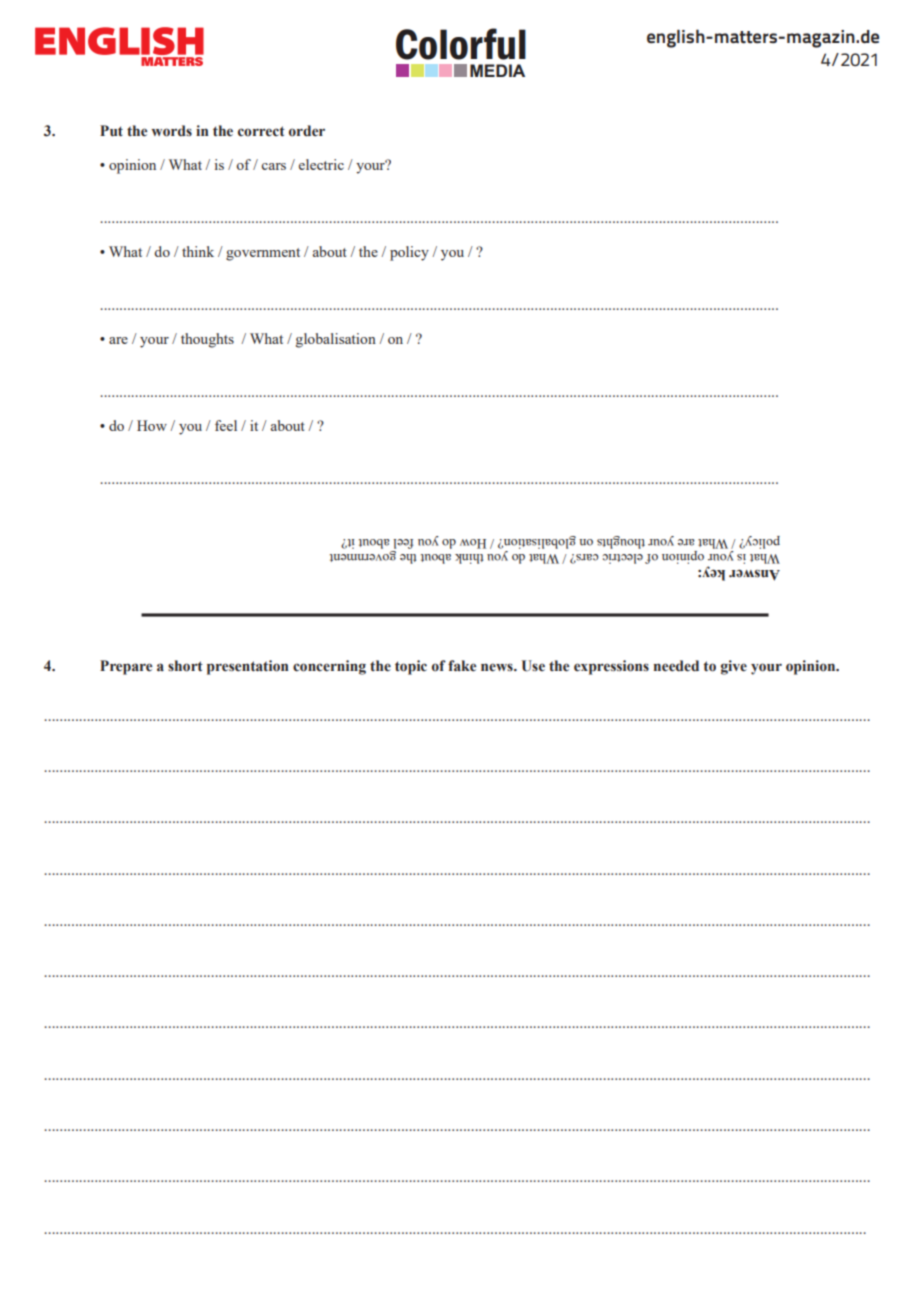 The height and width of the screenshot is (1308, 924). What do you see at coordinates (307, 131) in the screenshot?
I see `order` at bounding box center [307, 131].
